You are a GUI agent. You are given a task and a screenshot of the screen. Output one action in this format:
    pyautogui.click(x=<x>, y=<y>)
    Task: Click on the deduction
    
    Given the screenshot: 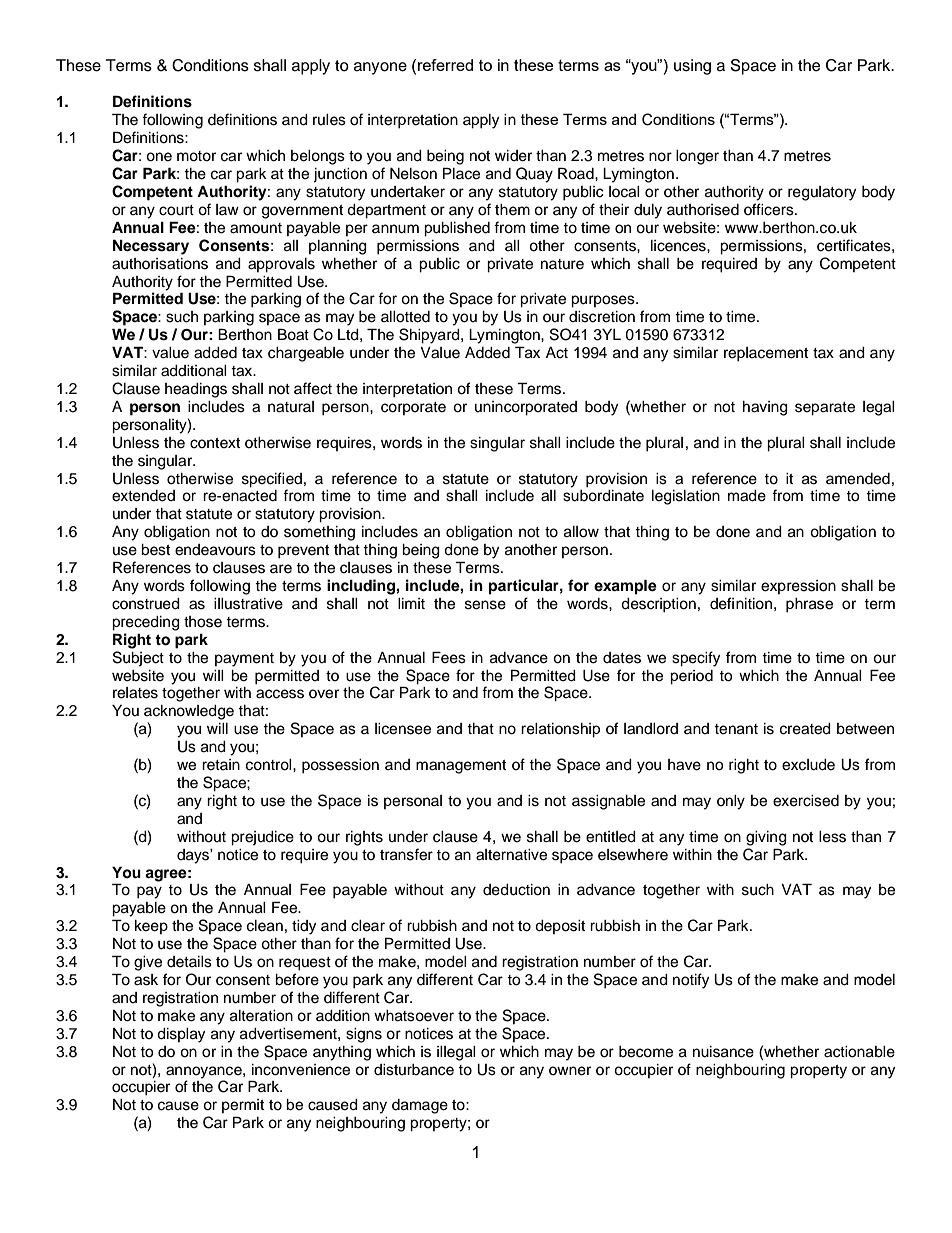 What is the action you would take?
    pyautogui.click(x=516, y=890)
